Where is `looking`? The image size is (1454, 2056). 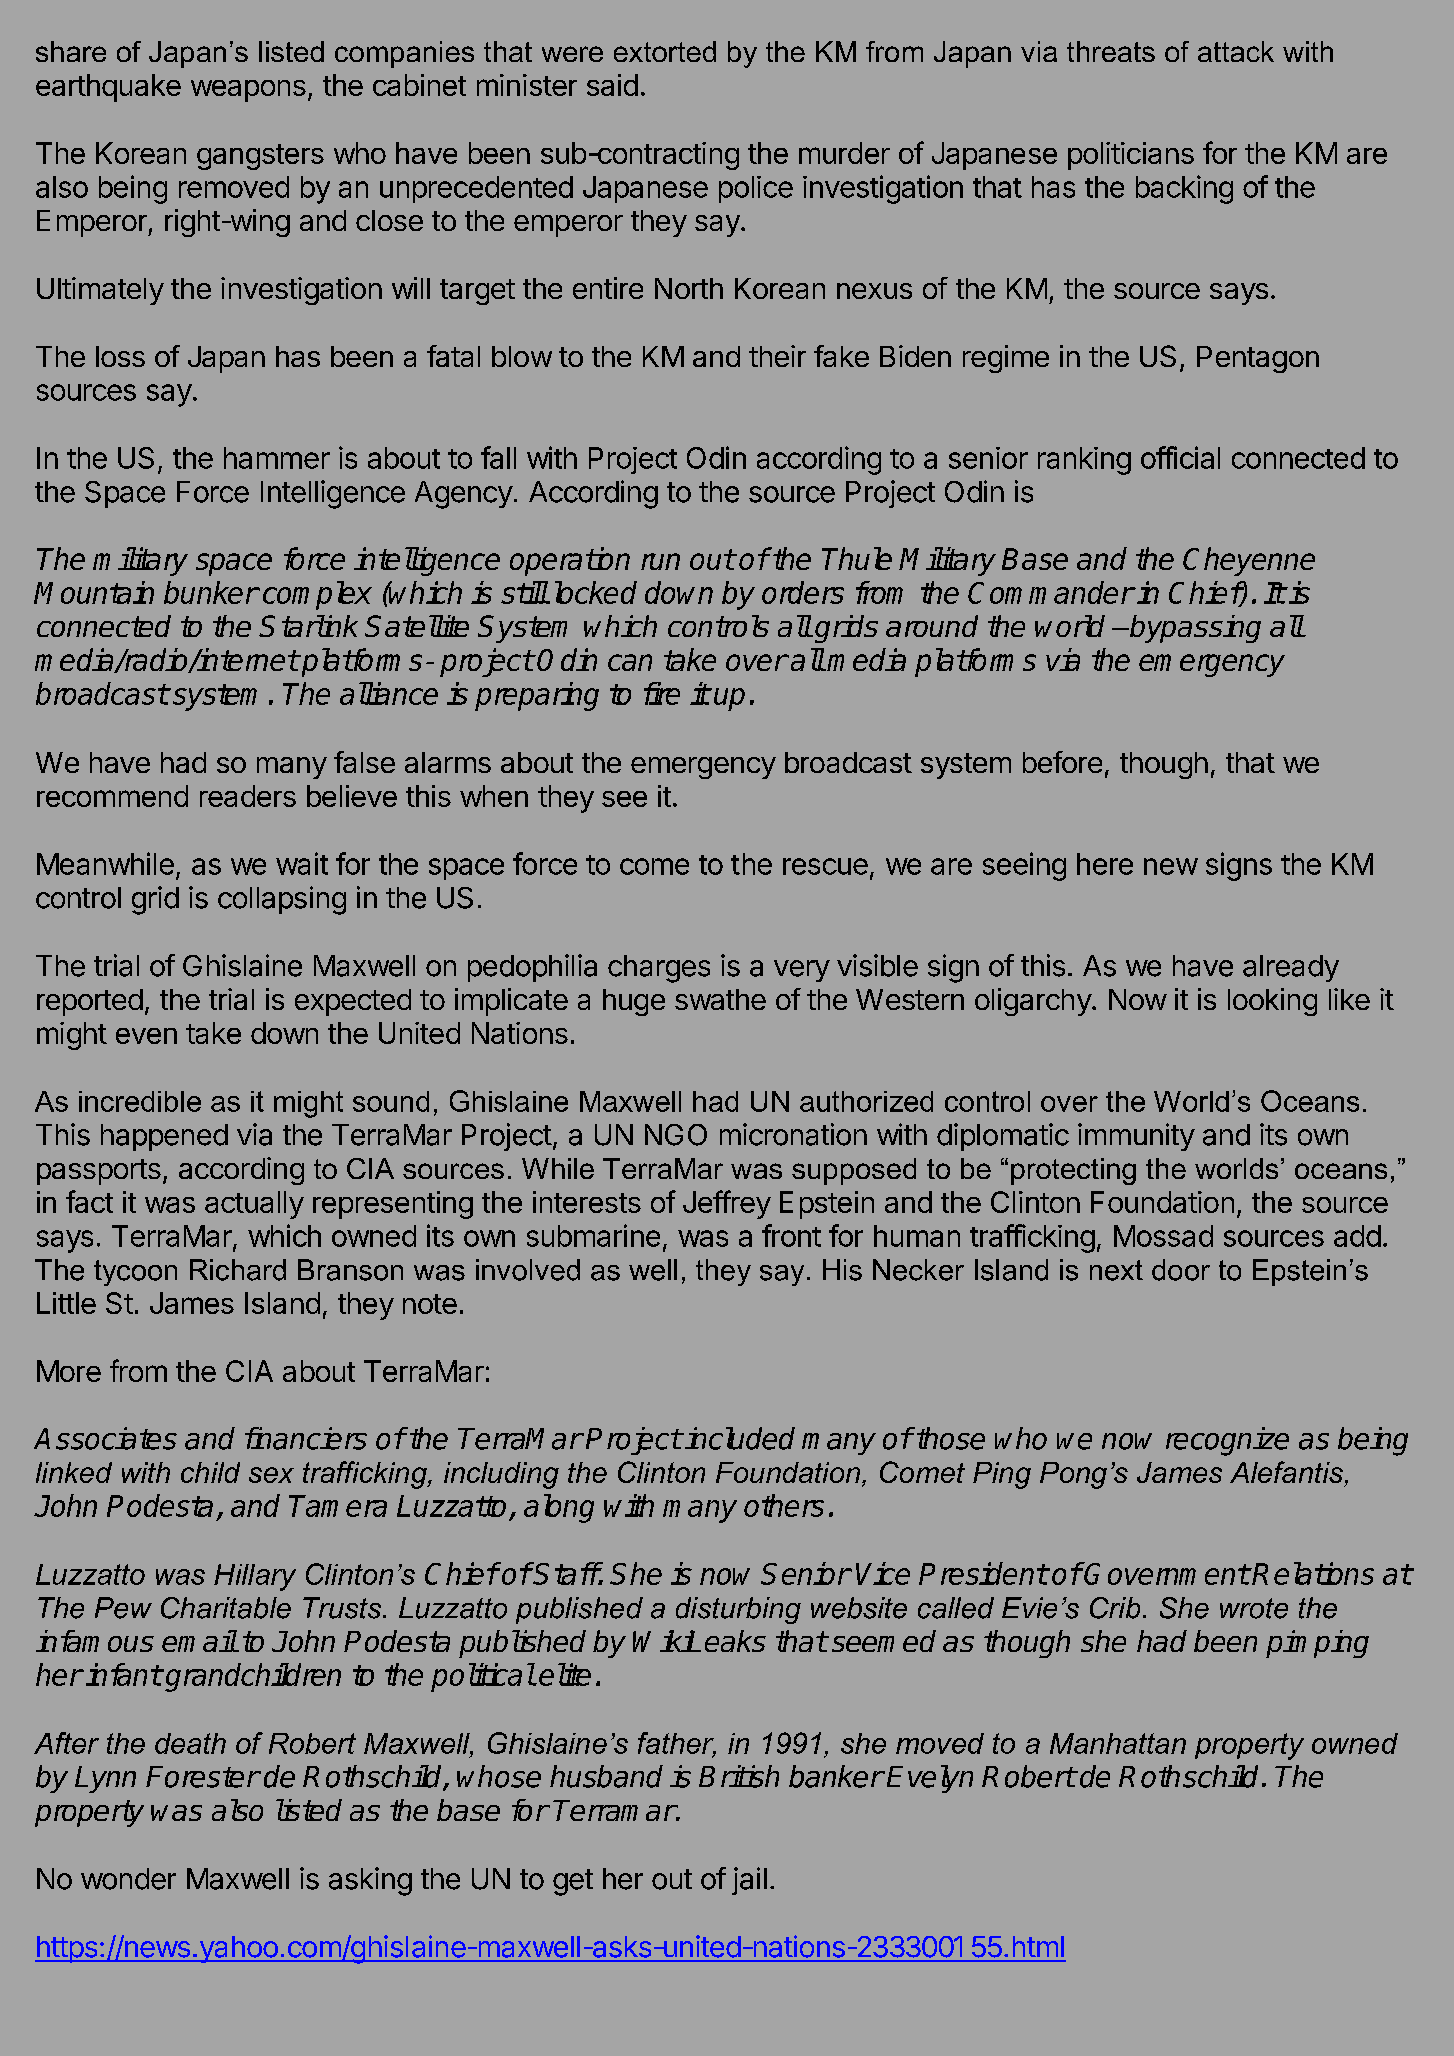
looking is located at coordinates (1272, 1002).
